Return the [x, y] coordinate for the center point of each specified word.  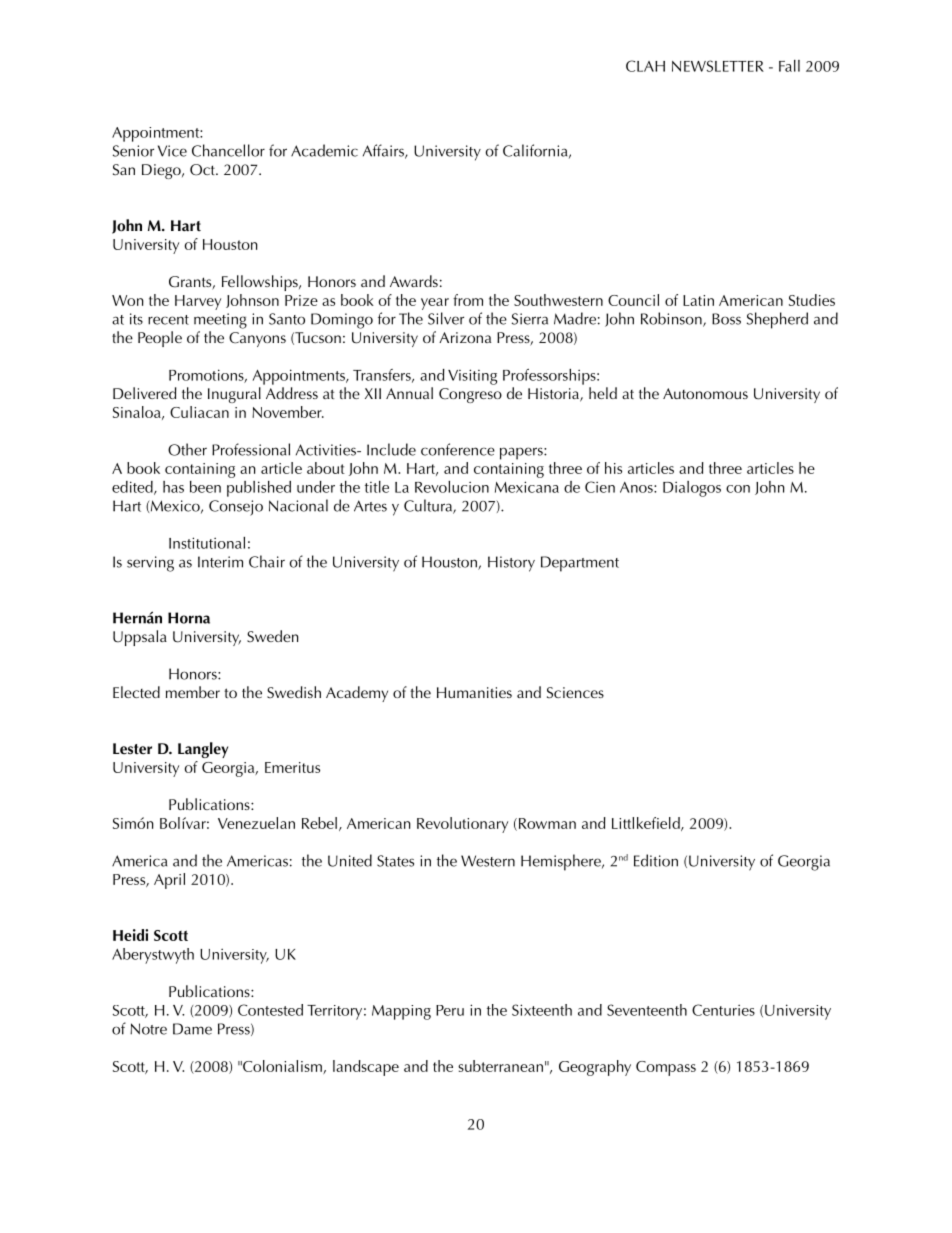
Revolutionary [462, 825]
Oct [203, 170]
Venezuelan [256, 823]
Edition [656, 860]
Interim [220, 562]
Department [580, 564]
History [511, 564]
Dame [192, 1029]
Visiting [472, 377]
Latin [698, 300]
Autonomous [705, 393]
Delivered [145, 393]
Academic [324, 150]
